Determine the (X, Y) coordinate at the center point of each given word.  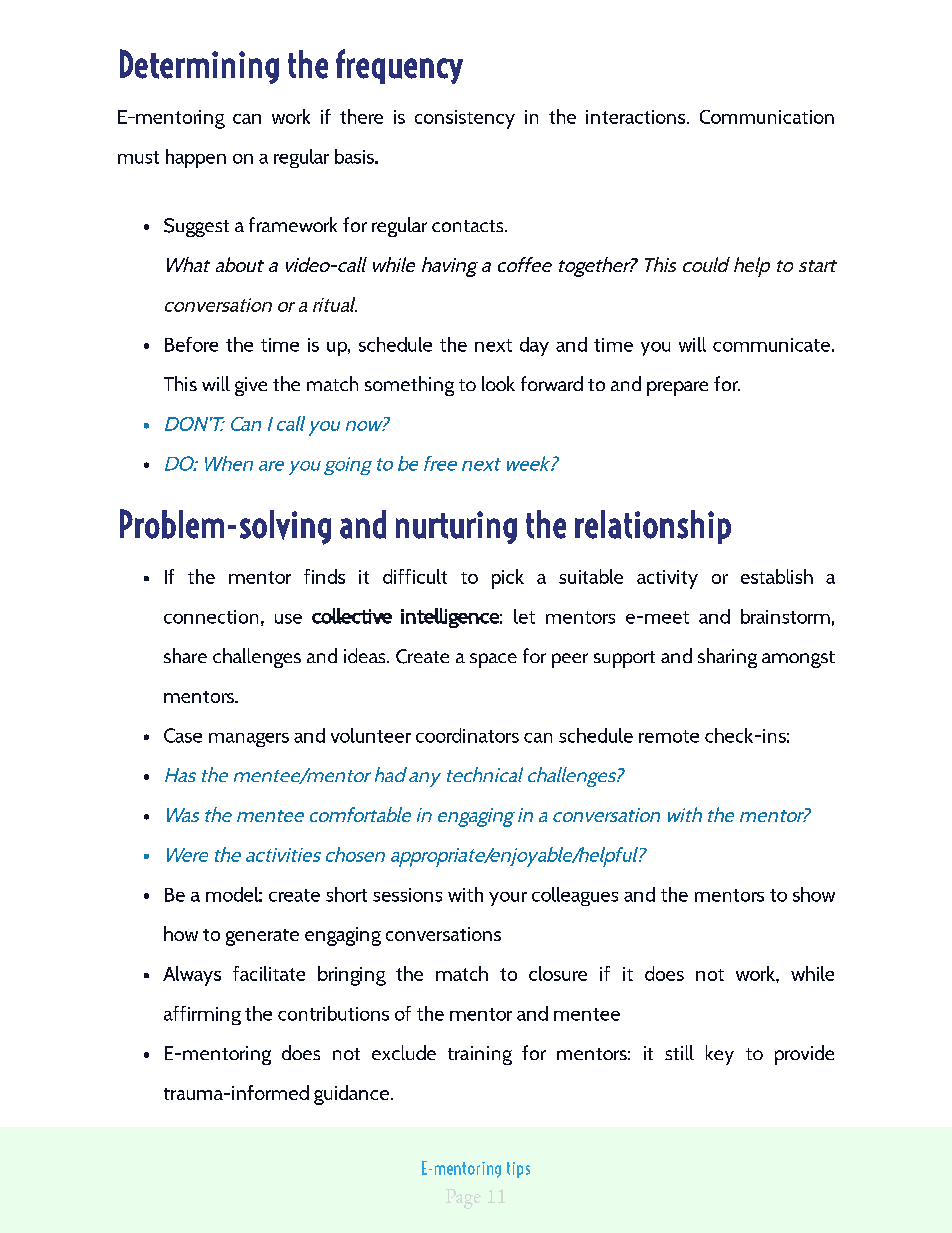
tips (518, 1170)
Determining (199, 66)
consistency (465, 119)
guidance (351, 1095)
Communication (767, 117)
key (720, 1055)
